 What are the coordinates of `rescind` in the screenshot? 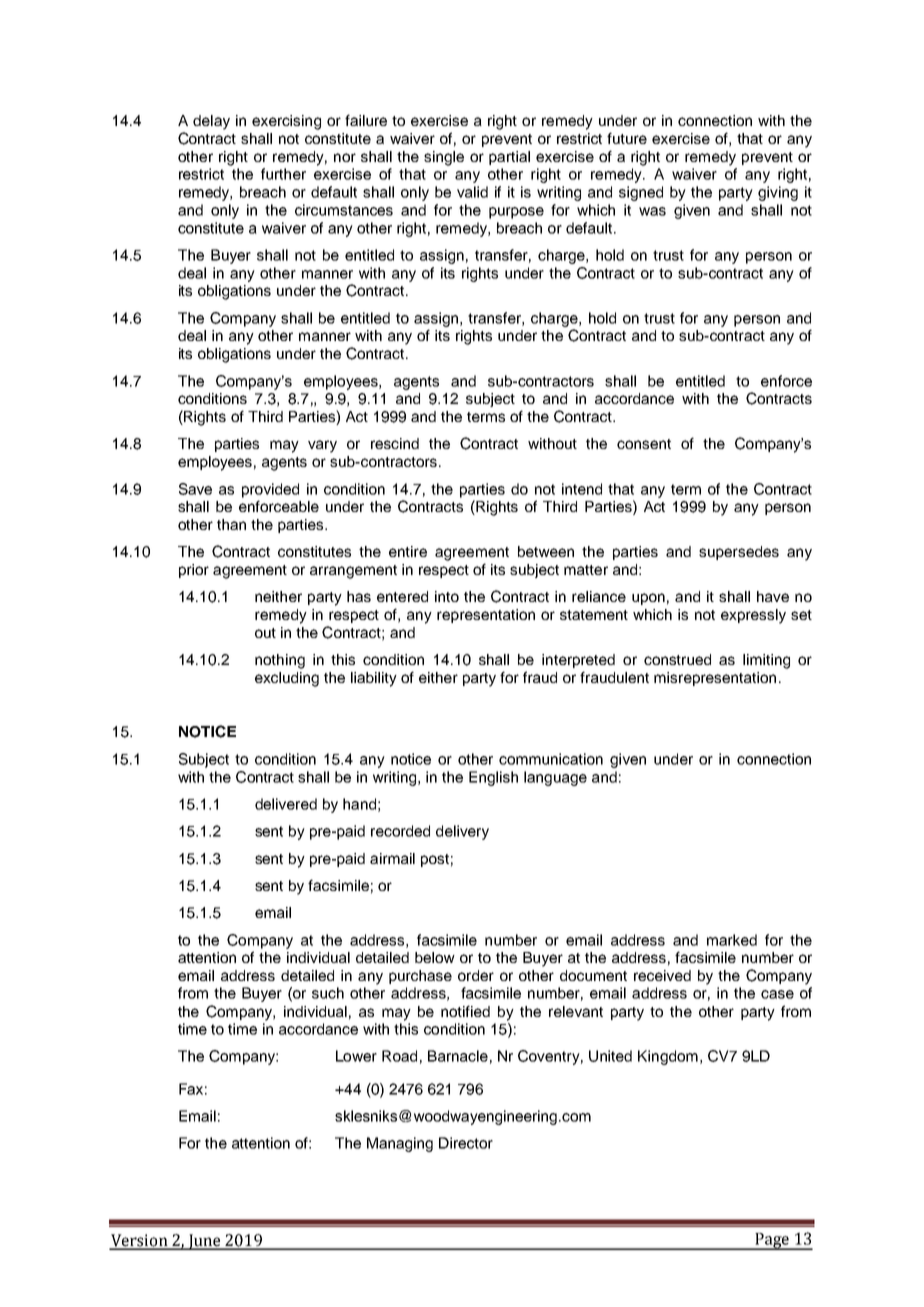 It's located at (395, 443).
